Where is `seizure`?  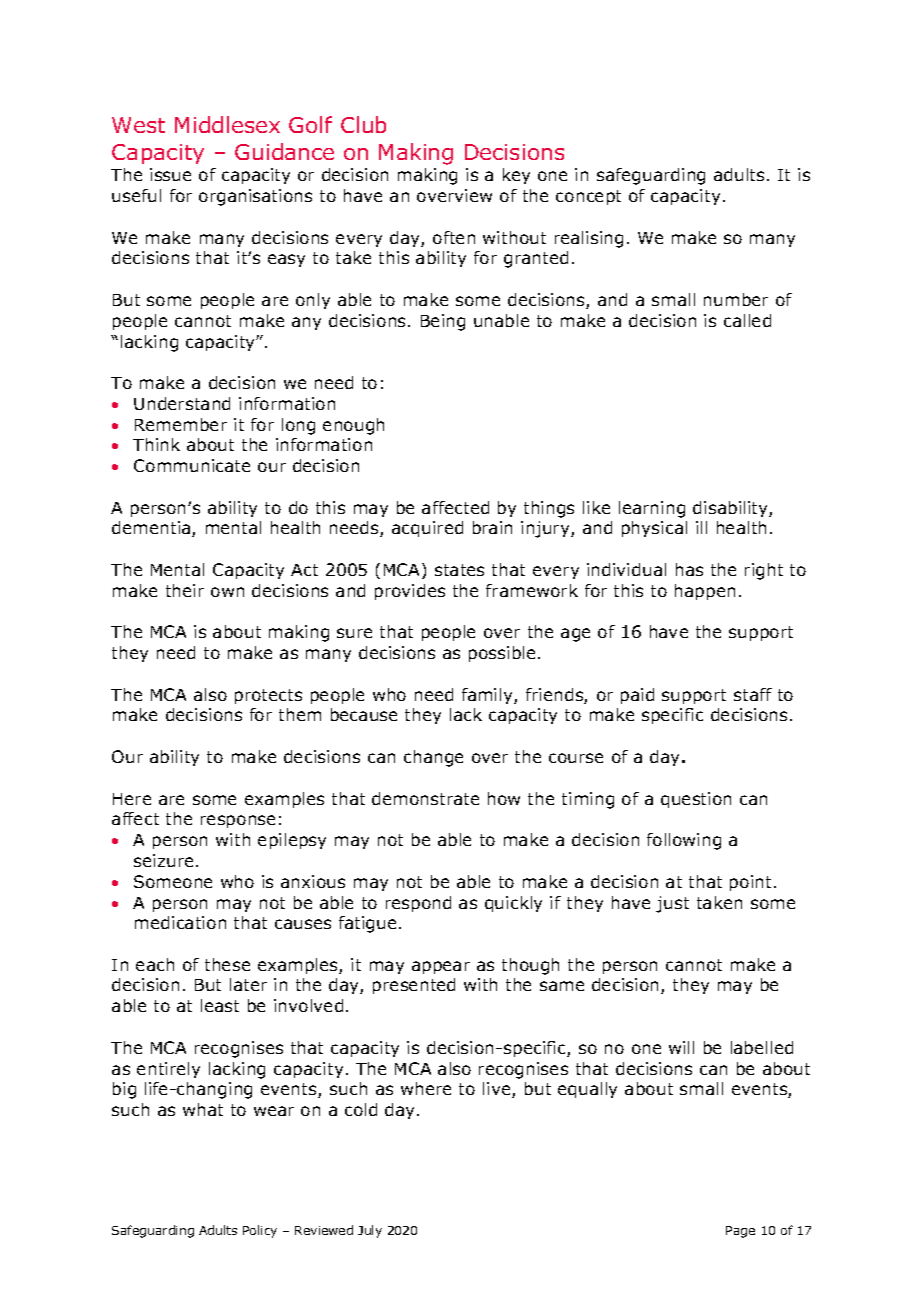
seizure is located at coordinates (163, 860).
